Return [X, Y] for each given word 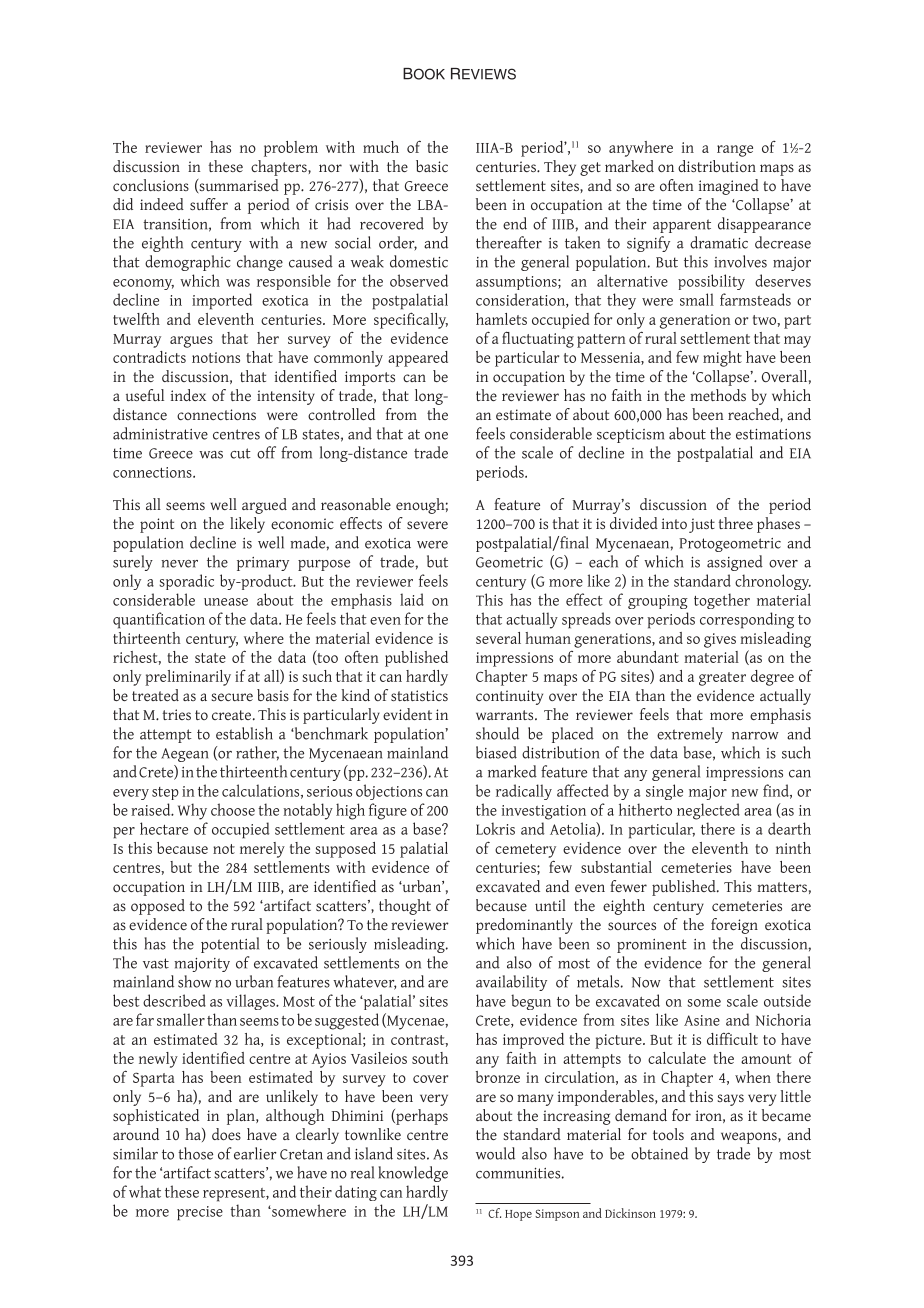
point [157, 525]
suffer [209, 204]
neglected [708, 811]
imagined [729, 187]
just [702, 525]
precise [200, 1213]
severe [427, 525]
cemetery [525, 851]
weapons [750, 1138]
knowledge [413, 1174]
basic [432, 166]
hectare [164, 828]
